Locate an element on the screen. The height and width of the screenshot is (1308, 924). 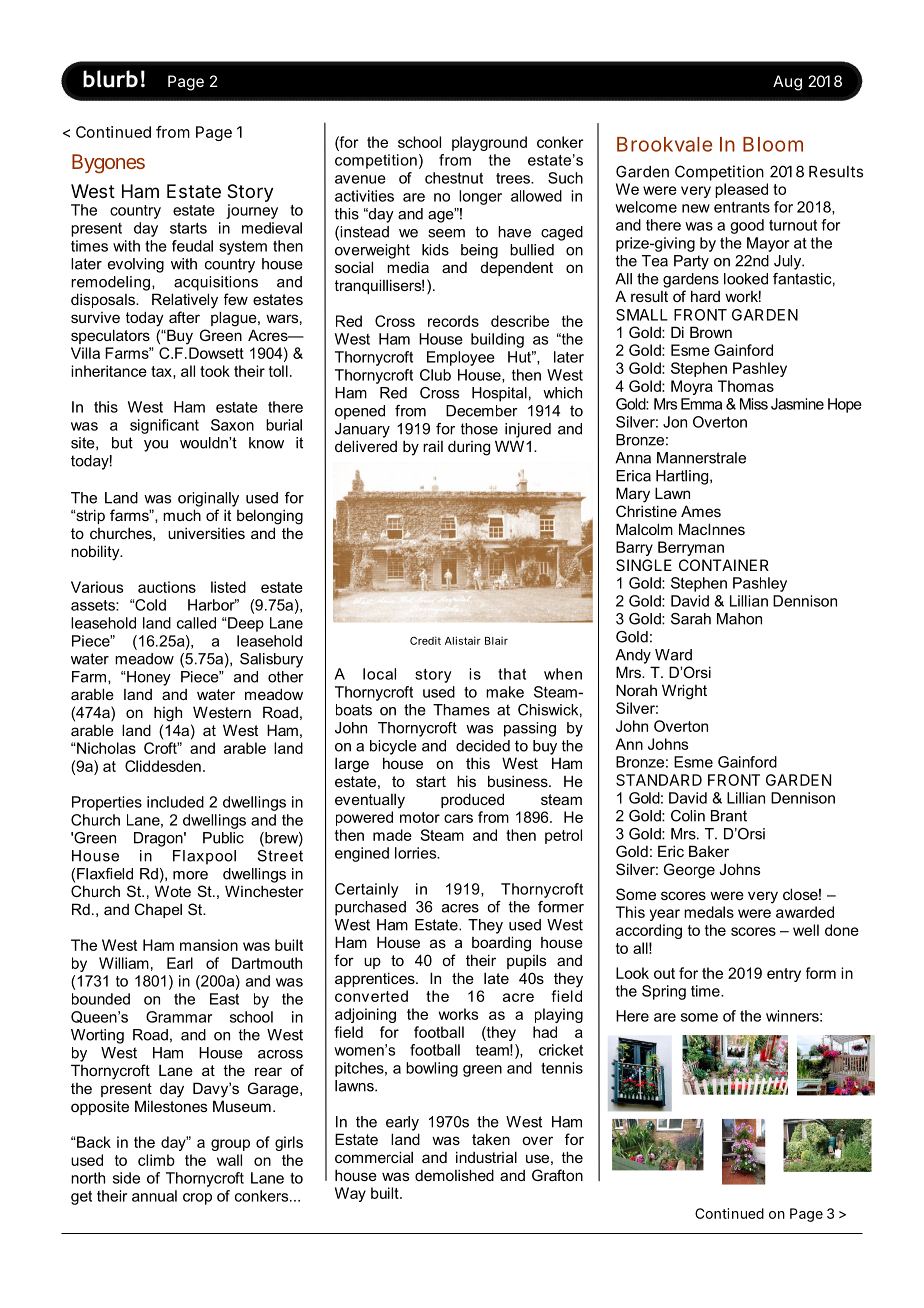
tennis is located at coordinates (562, 1068).
